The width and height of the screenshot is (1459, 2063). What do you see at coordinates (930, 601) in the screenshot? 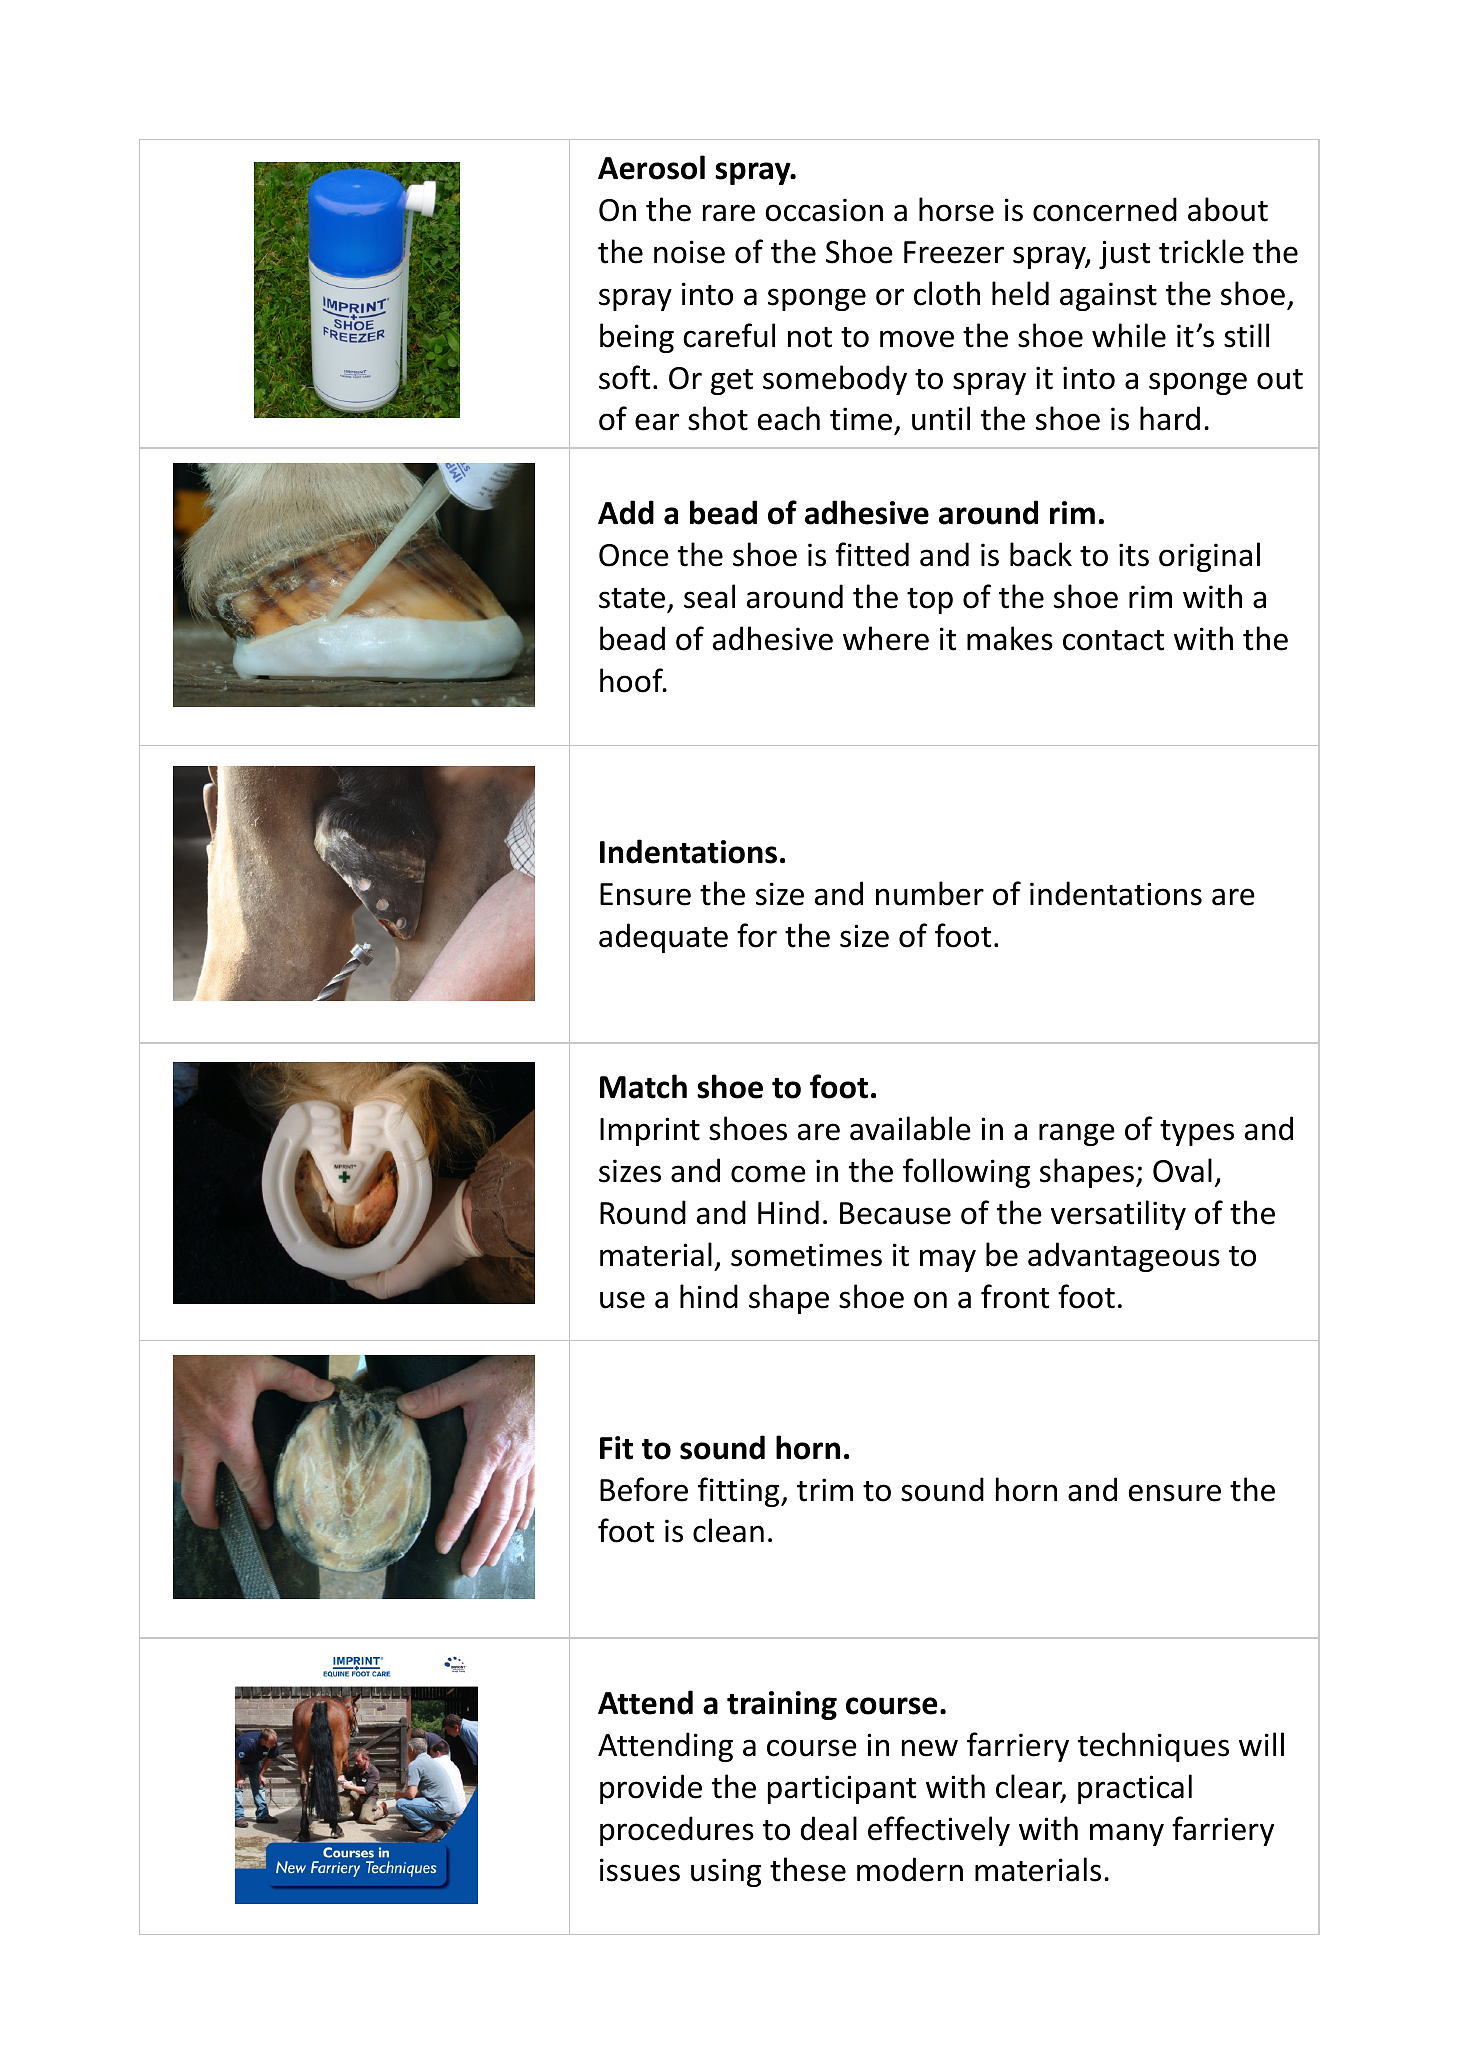
I see `top` at bounding box center [930, 601].
